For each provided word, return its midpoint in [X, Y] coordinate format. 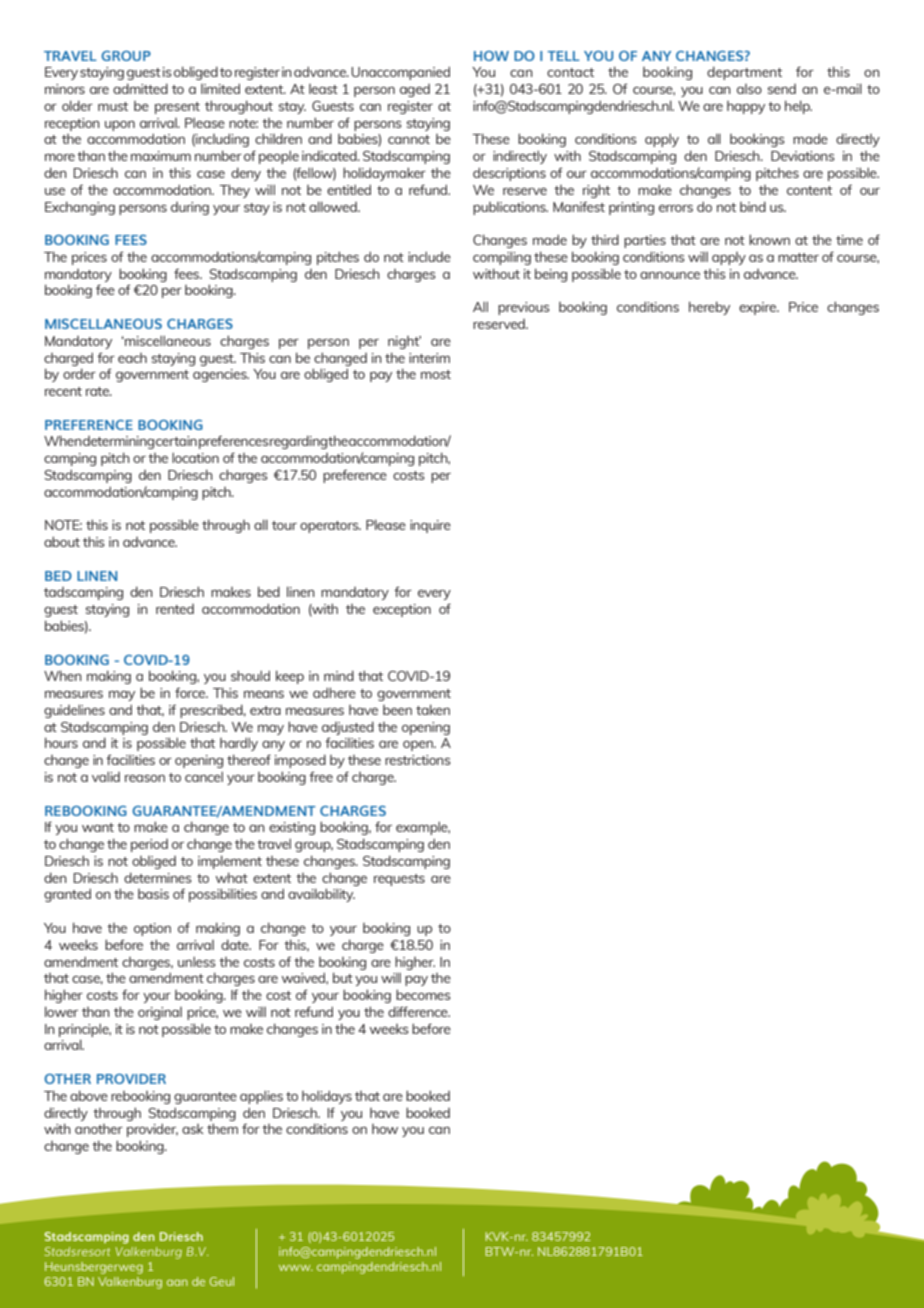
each [132, 358]
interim [429, 358]
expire [759, 308]
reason [145, 778]
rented [175, 609]
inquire [430, 526]
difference [419, 1011]
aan [177, 1282]
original [160, 1013]
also [749, 89]
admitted [140, 88]
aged [415, 90]
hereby [709, 308]
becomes [423, 994]
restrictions [418, 760]
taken [433, 709]
